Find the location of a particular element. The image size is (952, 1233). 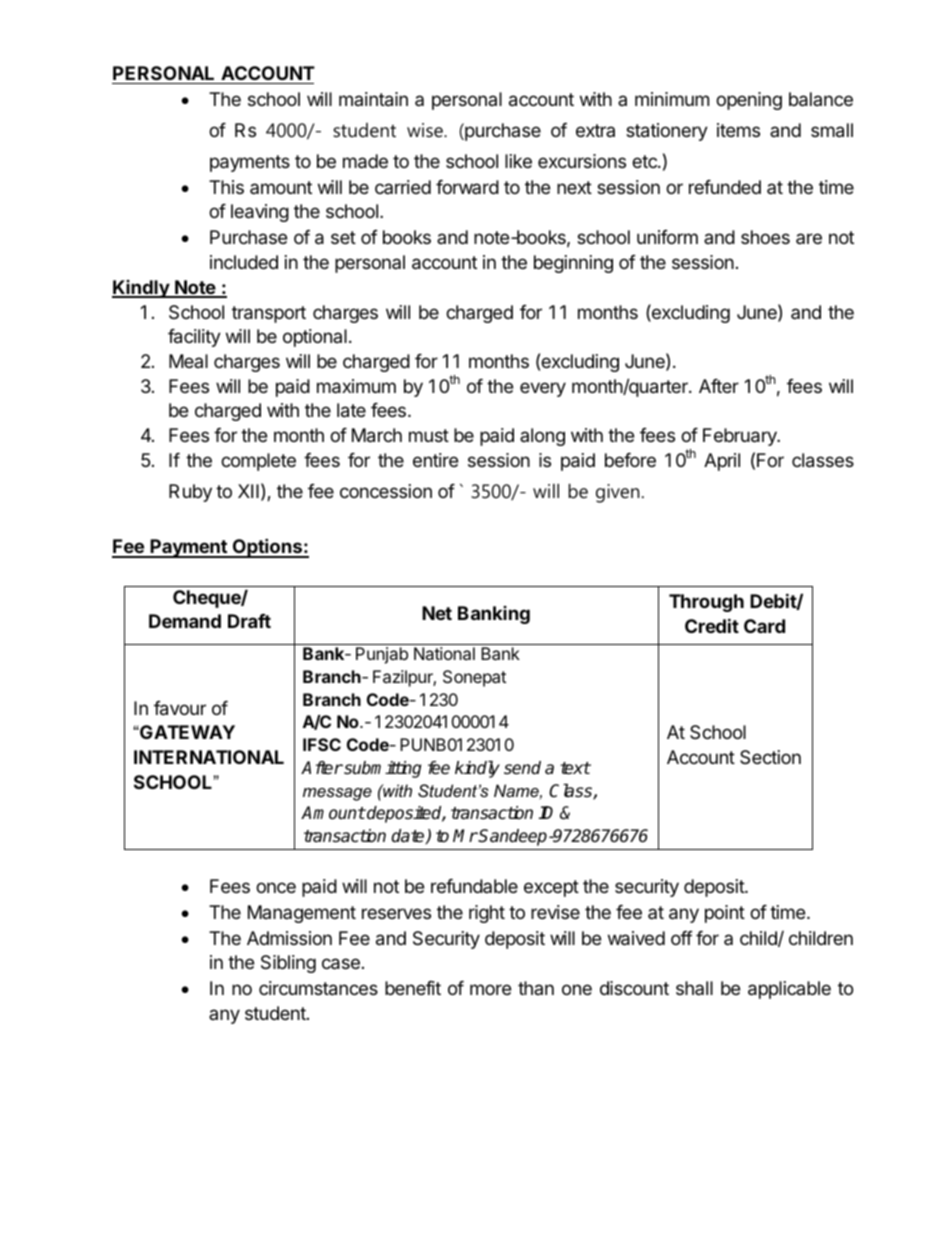

Section is located at coordinates (770, 757).
